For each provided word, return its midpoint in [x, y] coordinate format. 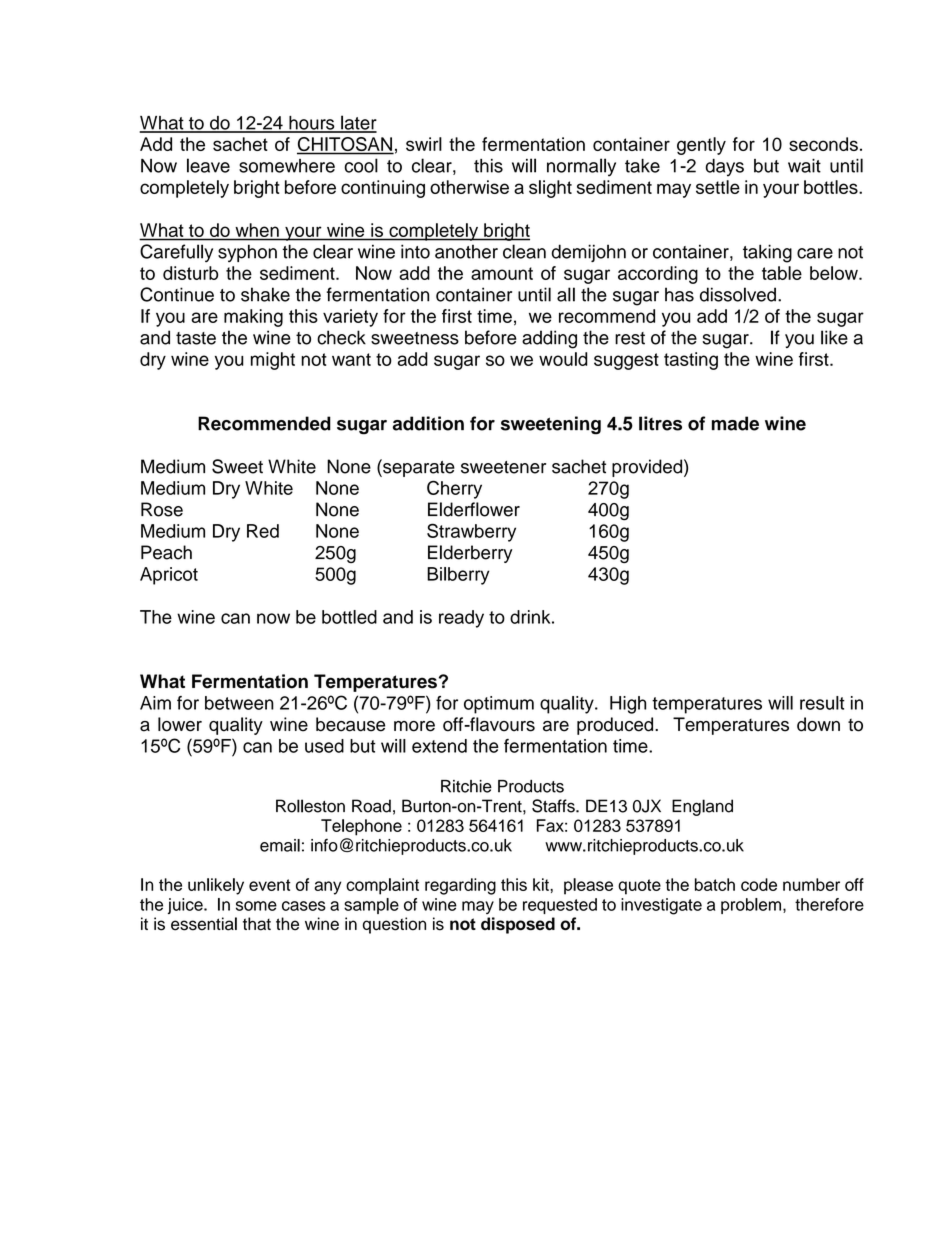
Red [263, 531]
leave [208, 165]
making [253, 318]
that [257, 924]
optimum [499, 705]
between [239, 703]
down [818, 724]
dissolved [738, 294]
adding [549, 339]
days [724, 168]
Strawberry [471, 532]
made [735, 423]
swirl [424, 144]
